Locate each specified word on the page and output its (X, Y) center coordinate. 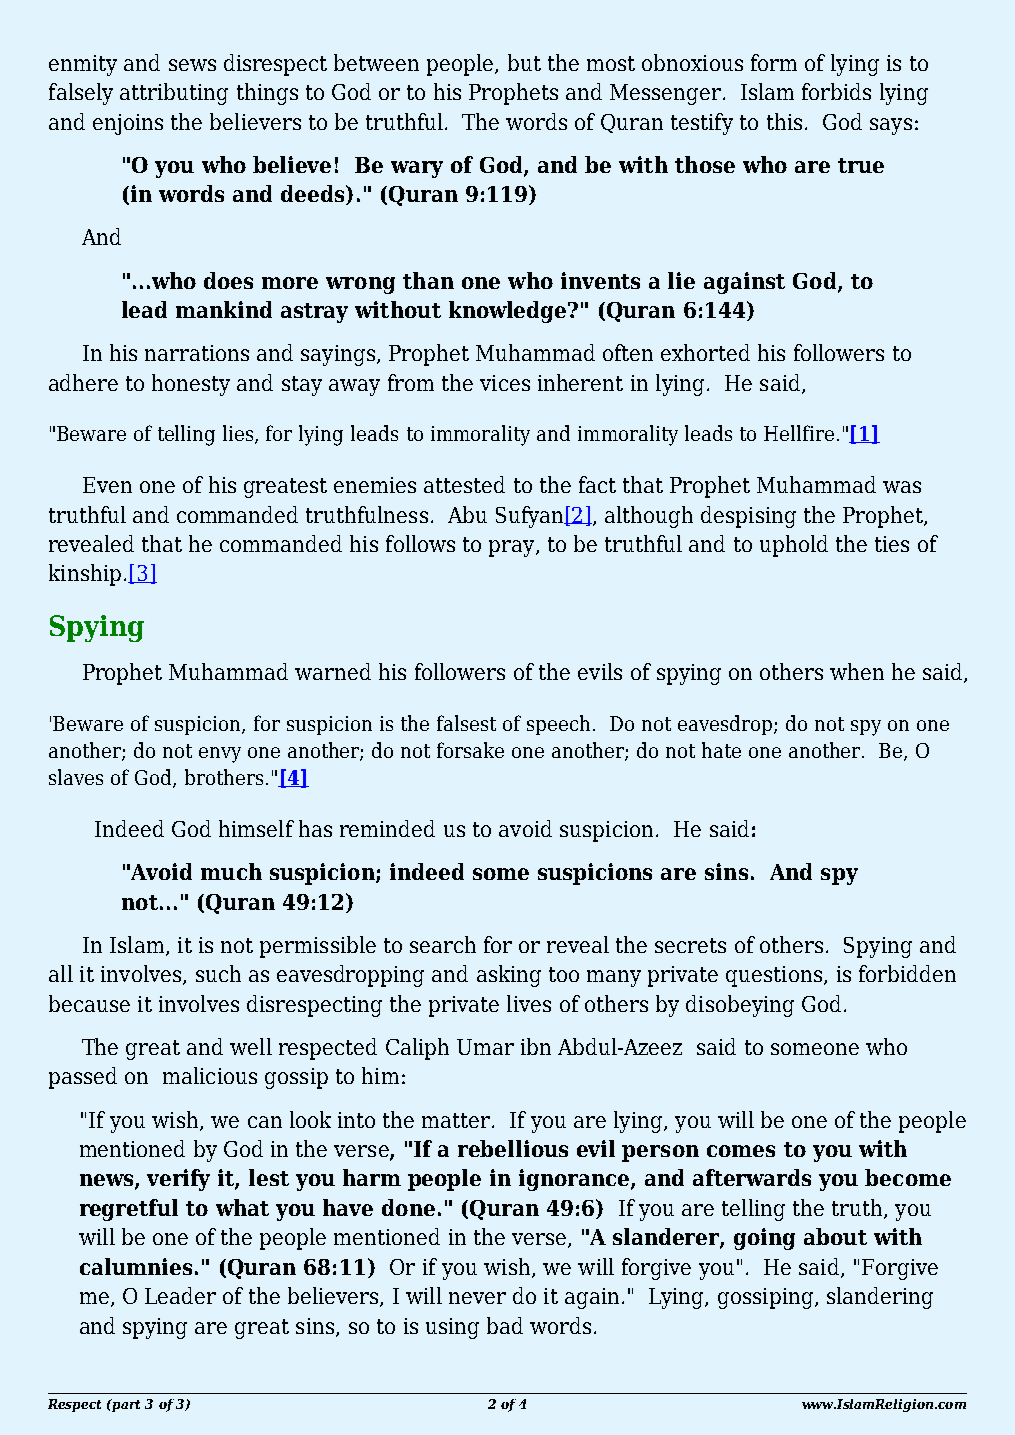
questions (774, 976)
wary (417, 169)
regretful (129, 1210)
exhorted (705, 352)
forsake (470, 750)
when (857, 671)
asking (509, 976)
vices (505, 383)
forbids (836, 91)
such (218, 973)
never (477, 1298)
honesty (191, 385)
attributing (174, 94)
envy (220, 755)
